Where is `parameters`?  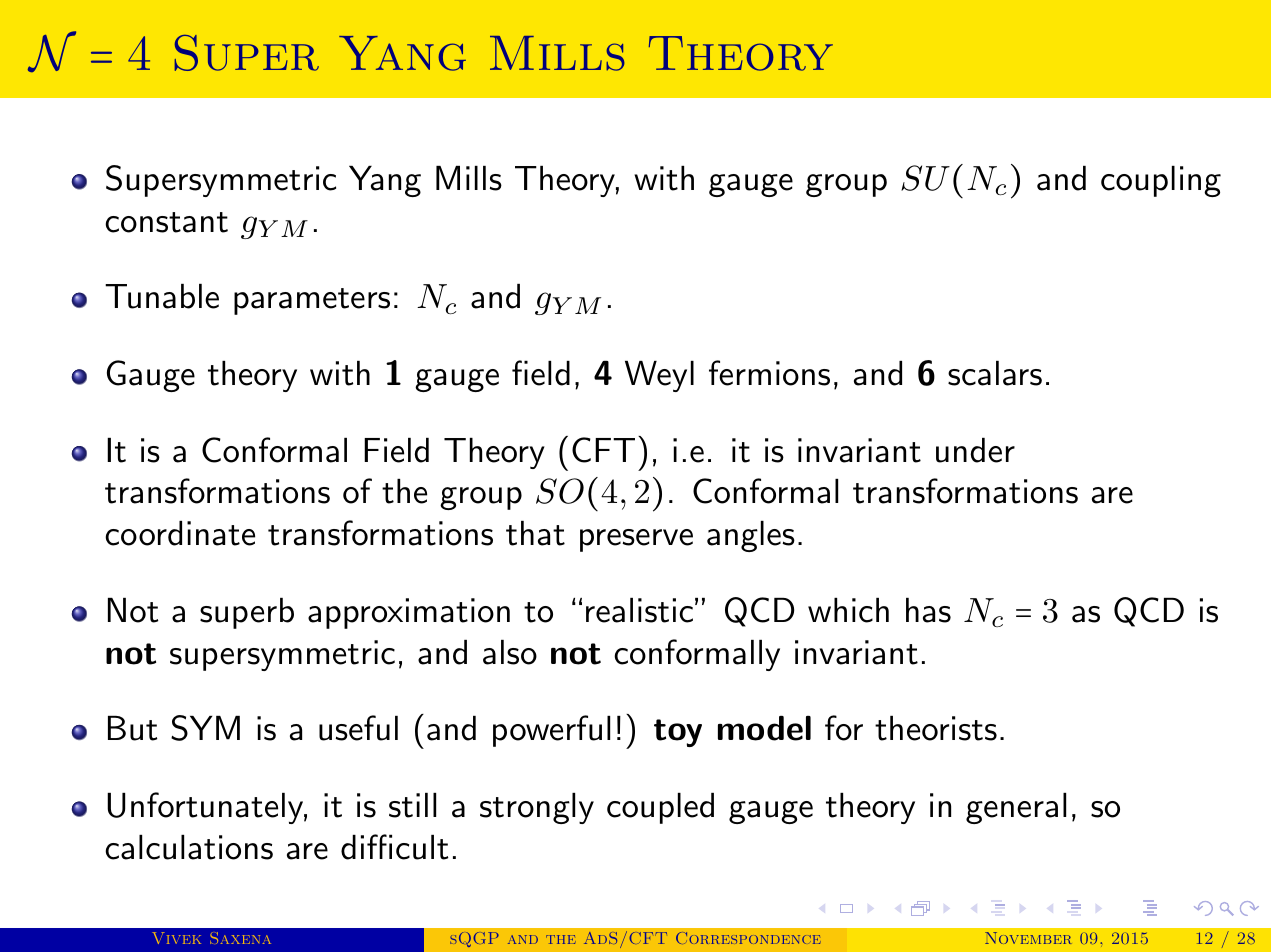 parameters is located at coordinates (312, 301).
